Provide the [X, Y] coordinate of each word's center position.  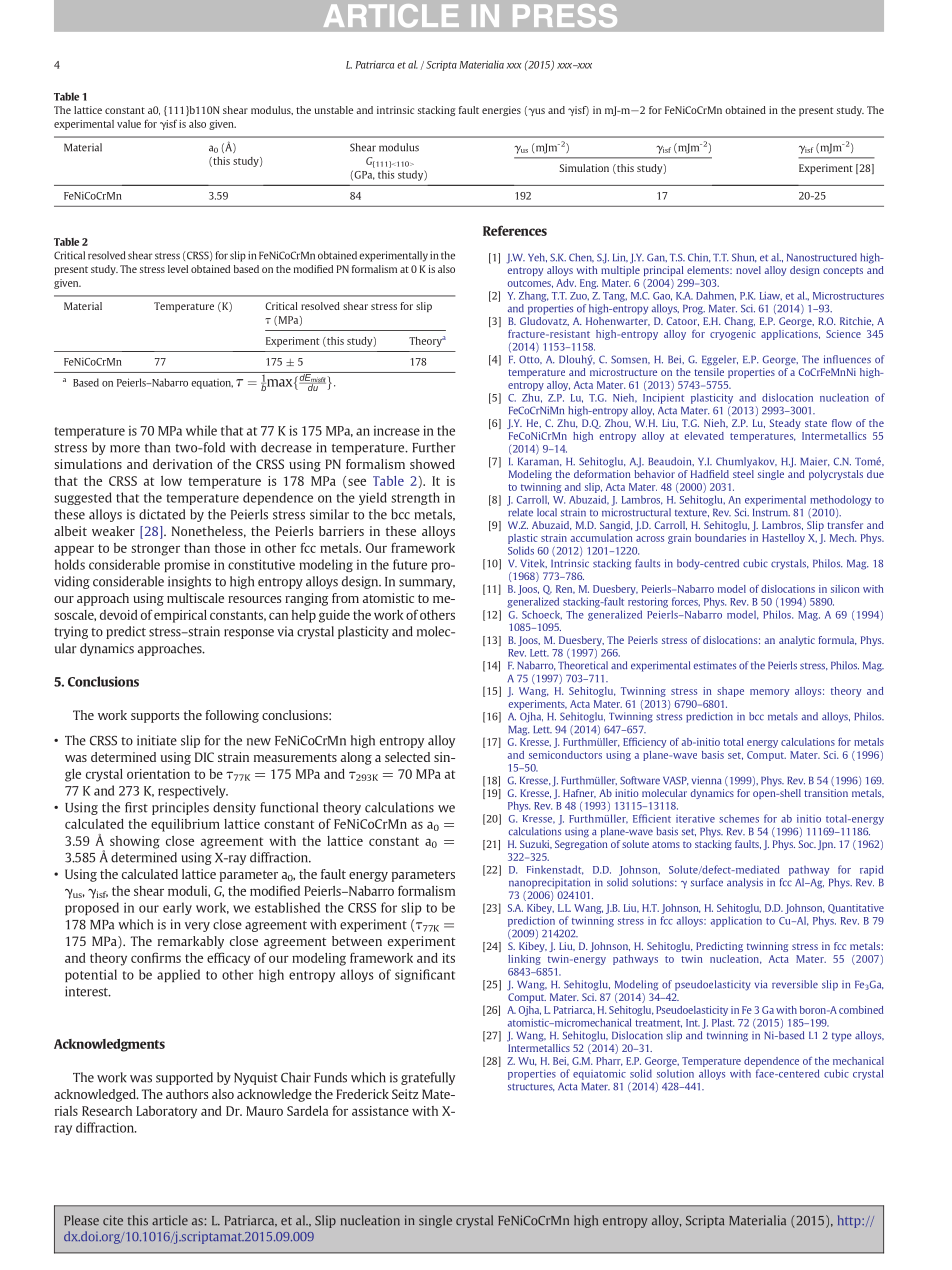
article [170, 1220]
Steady [785, 424]
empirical [180, 616]
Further [434, 447]
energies [501, 111]
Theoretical [583, 665]
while [201, 430]
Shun [744, 257]
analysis [745, 883]
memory [769, 693]
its [448, 958]
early [177, 908]
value [129, 124]
